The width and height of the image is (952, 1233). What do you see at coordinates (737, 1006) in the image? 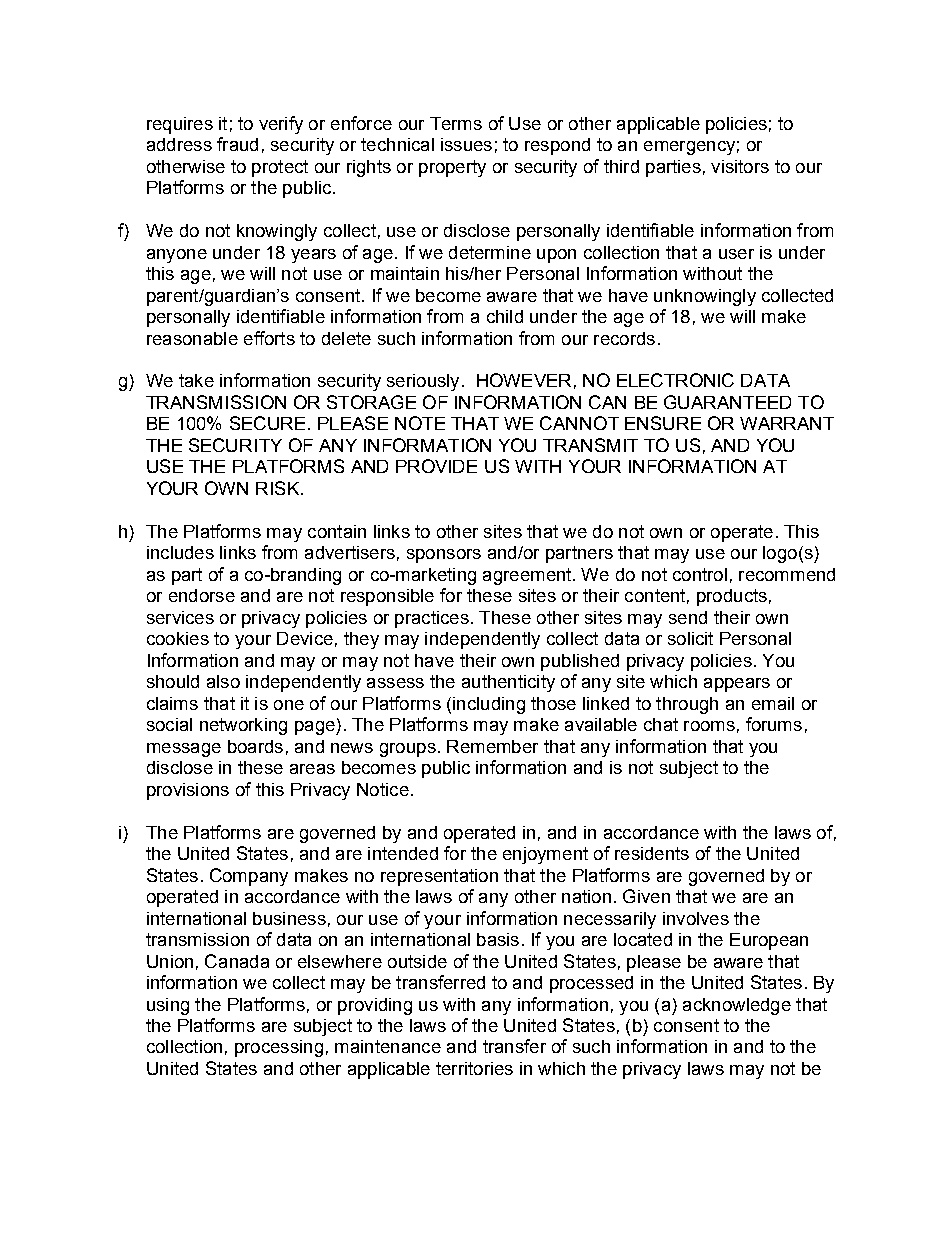
I see `acknowledge` at bounding box center [737, 1006].
